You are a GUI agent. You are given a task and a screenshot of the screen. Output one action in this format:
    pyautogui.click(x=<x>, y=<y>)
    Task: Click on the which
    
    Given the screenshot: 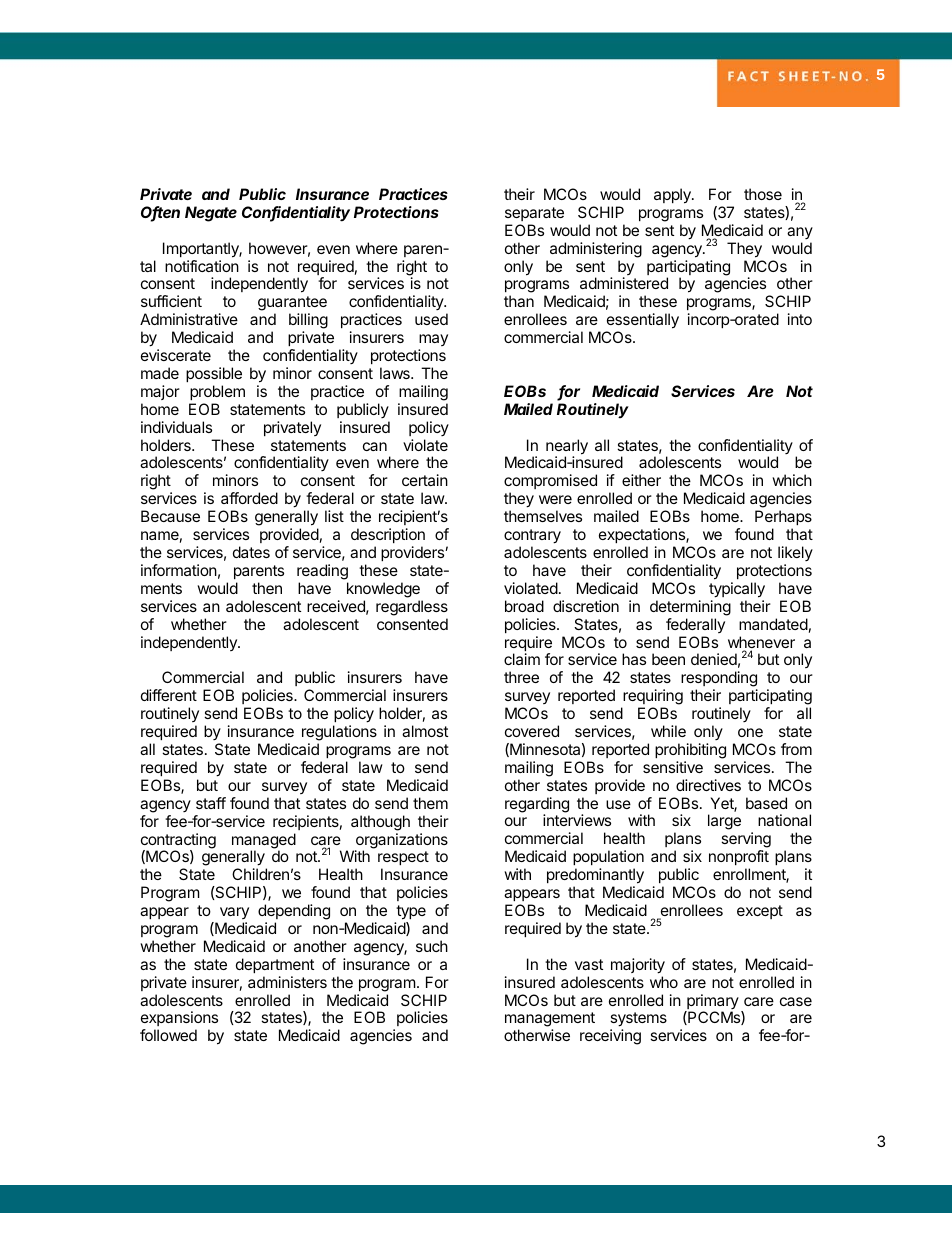 What is the action you would take?
    pyautogui.click(x=792, y=480)
